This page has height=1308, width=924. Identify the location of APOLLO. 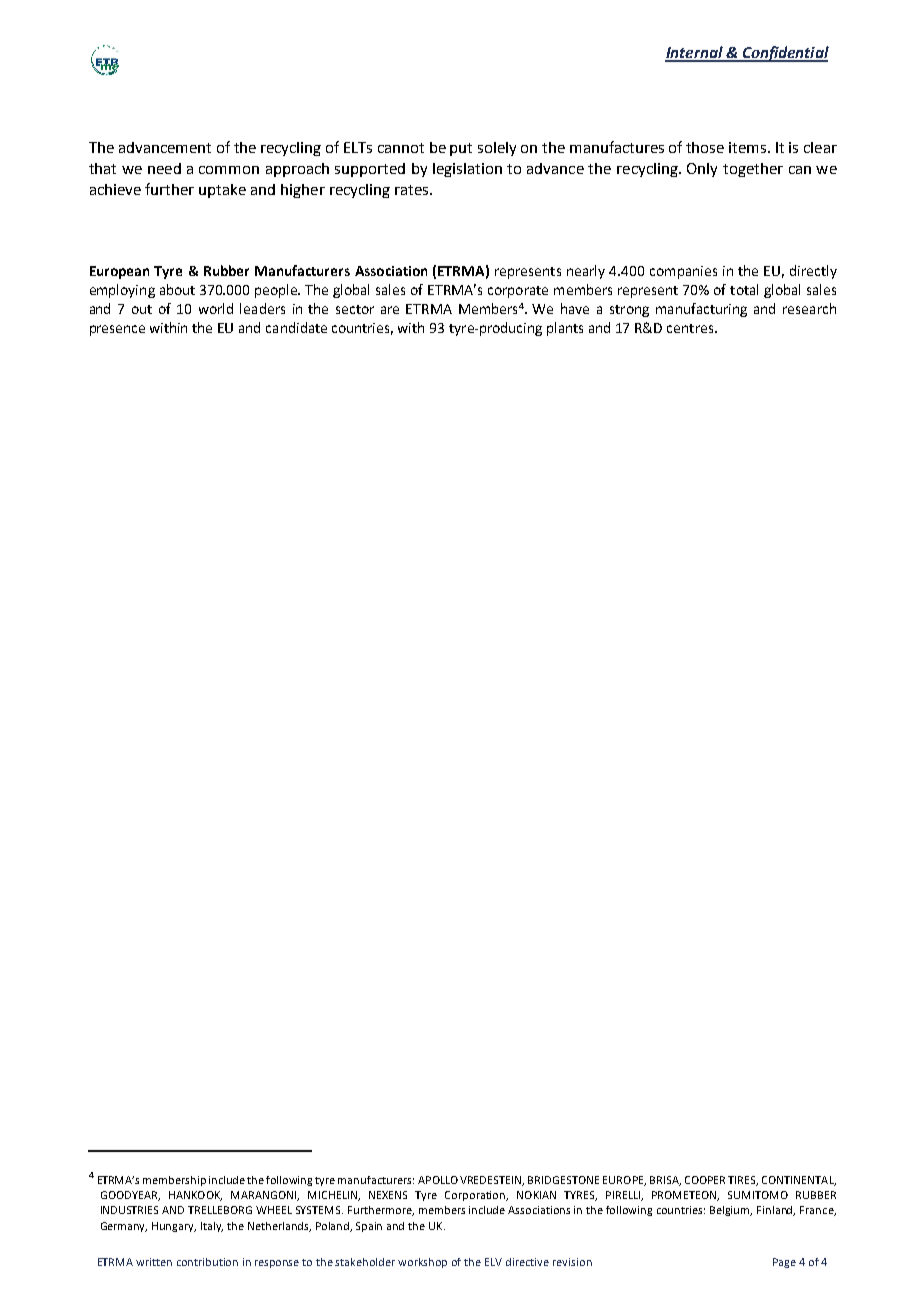
(438, 1180).
